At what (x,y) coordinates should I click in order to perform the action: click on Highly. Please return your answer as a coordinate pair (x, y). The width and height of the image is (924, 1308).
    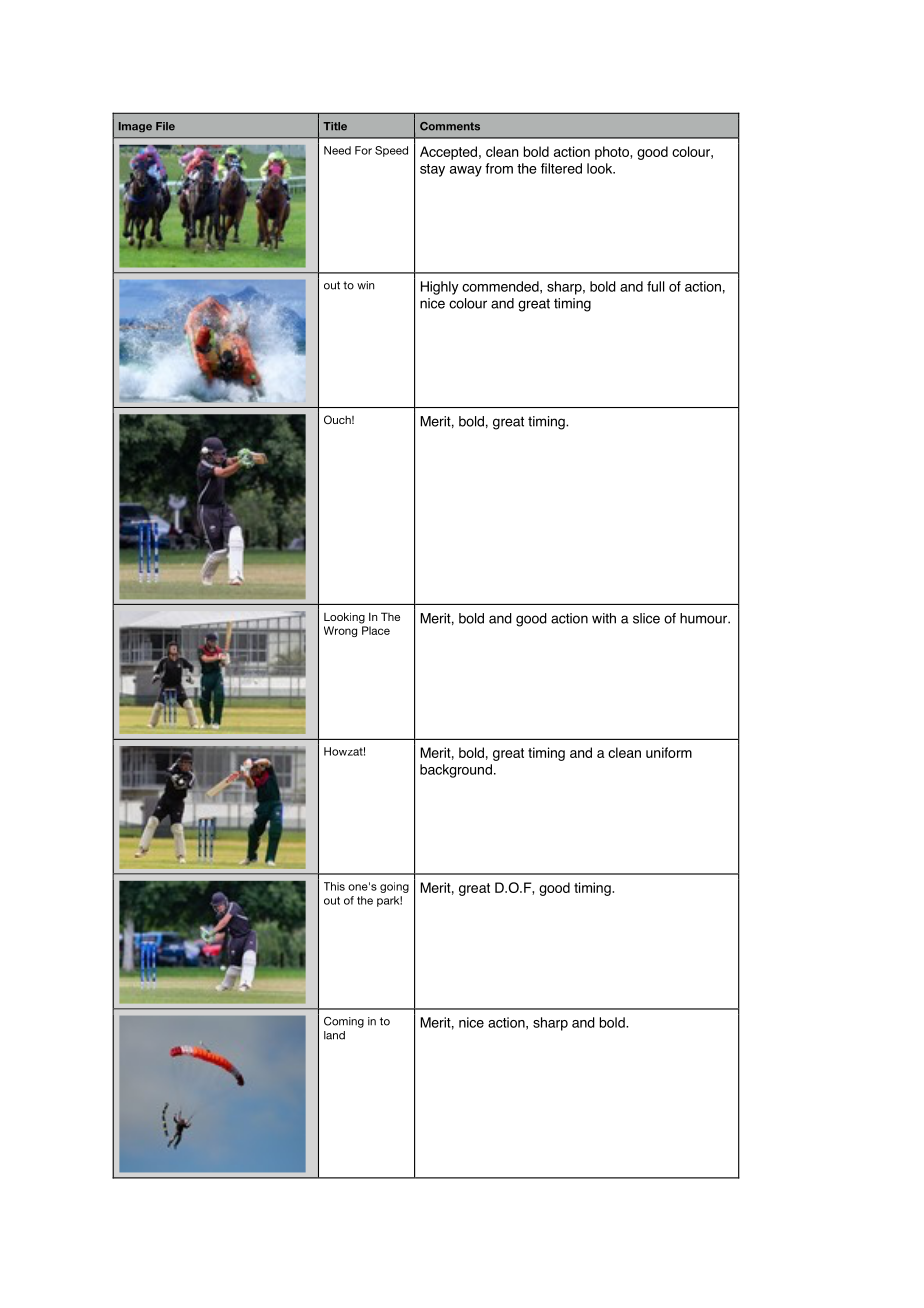
    Looking at the image, I should click on (440, 288).
